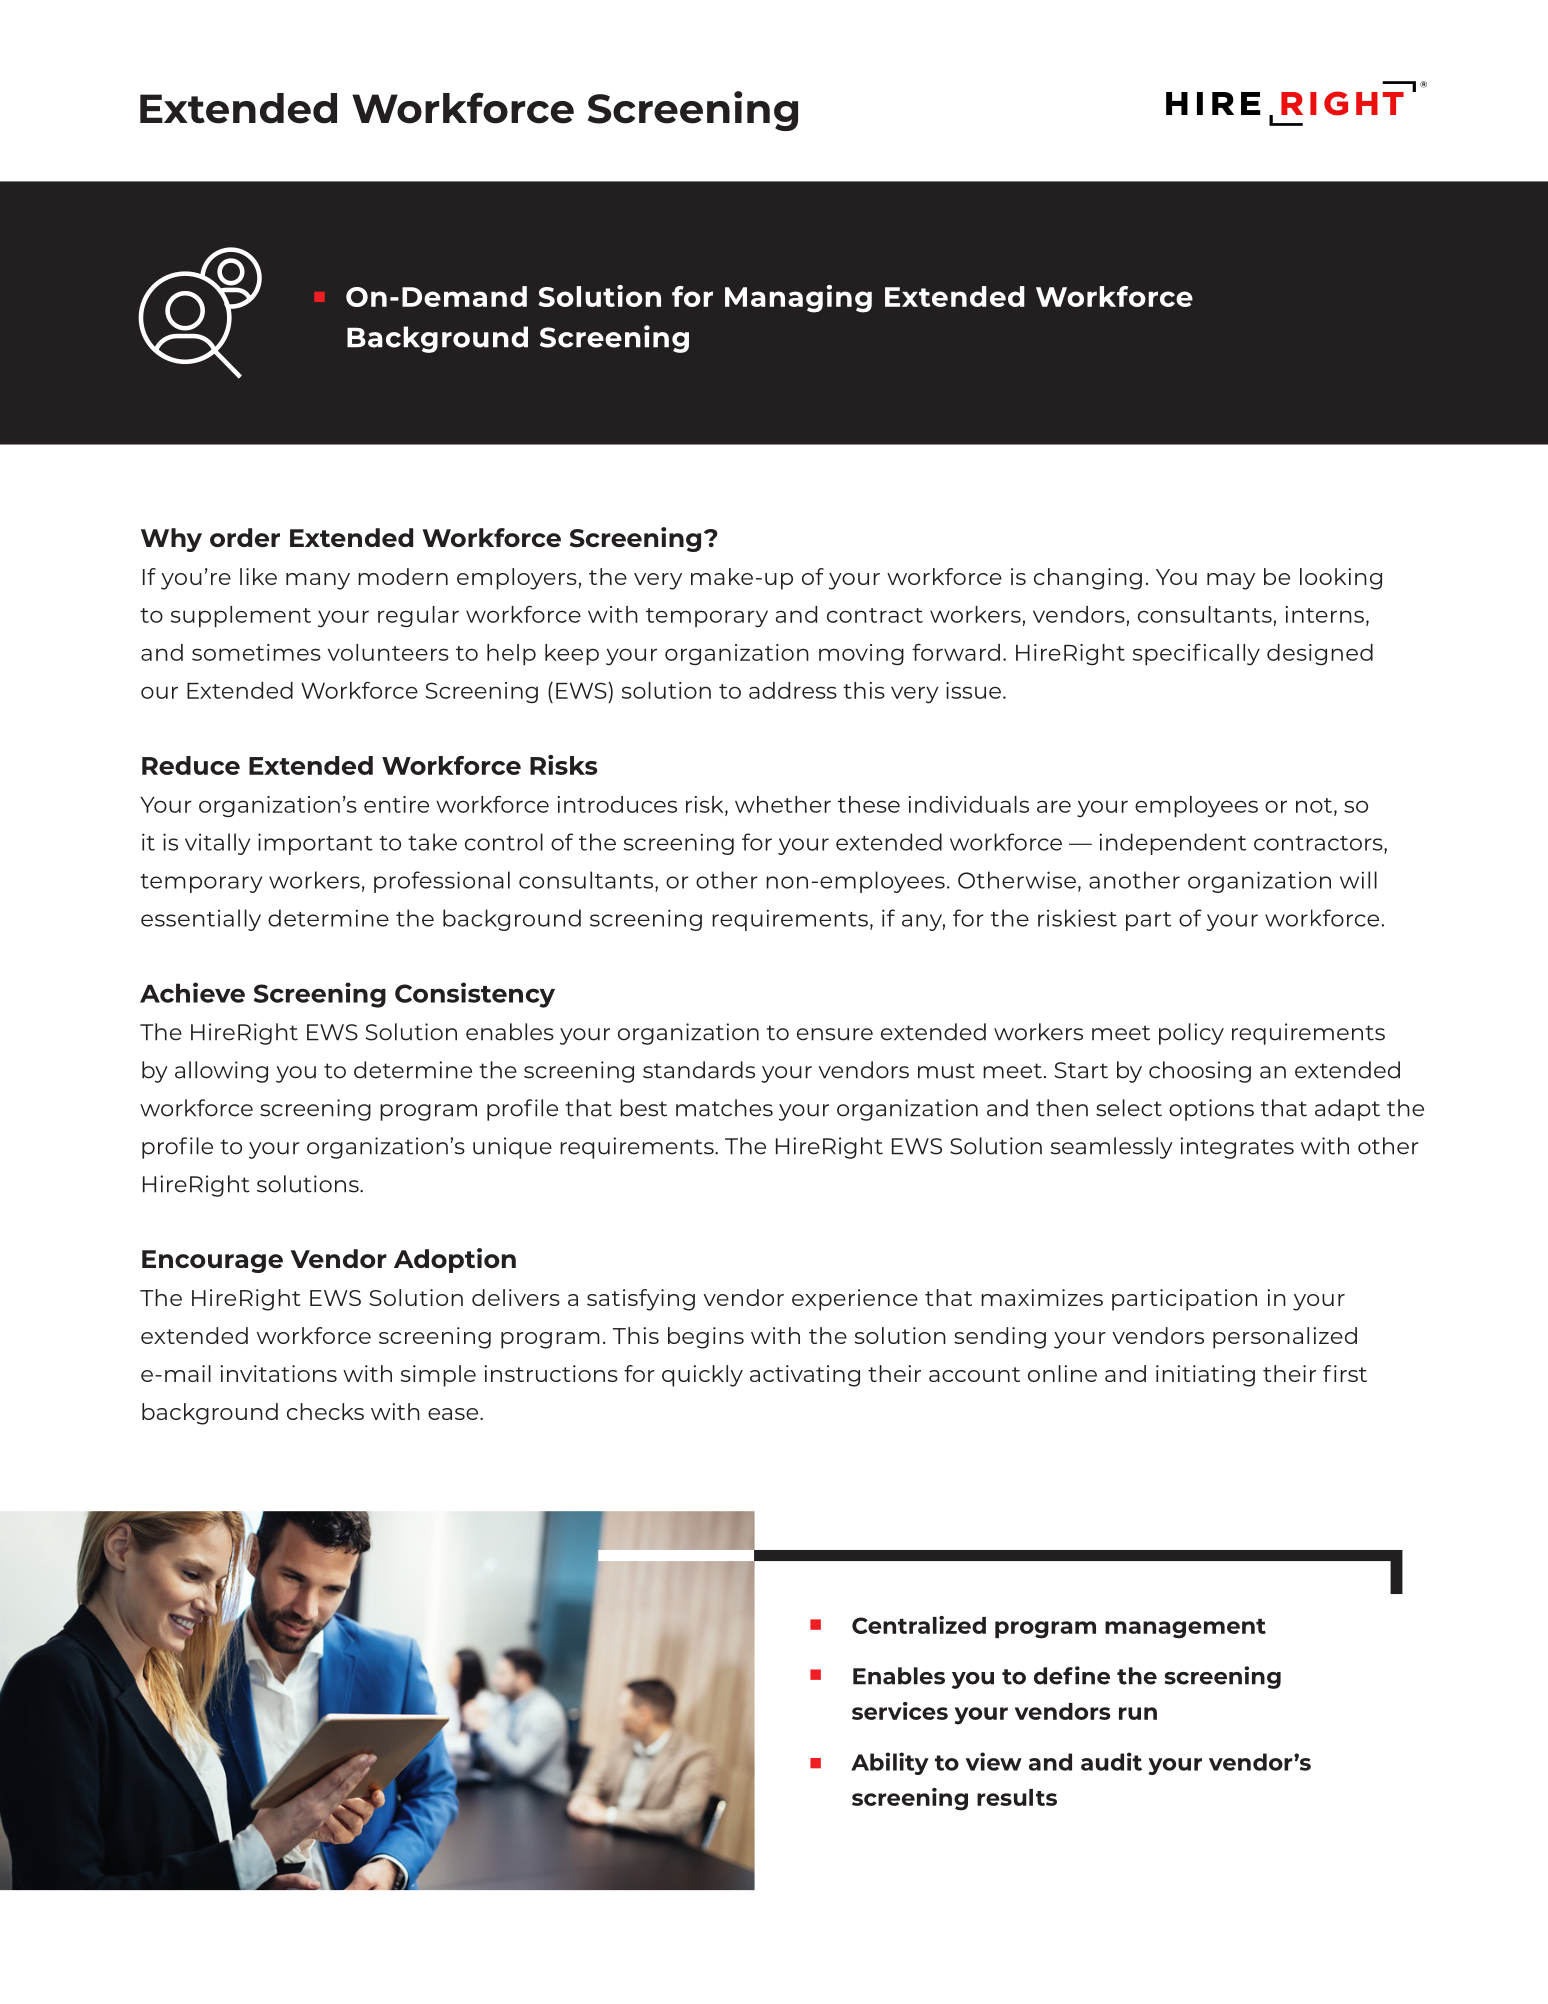 The height and width of the document is (2004, 1548). I want to click on Ability, so click(890, 1763).
